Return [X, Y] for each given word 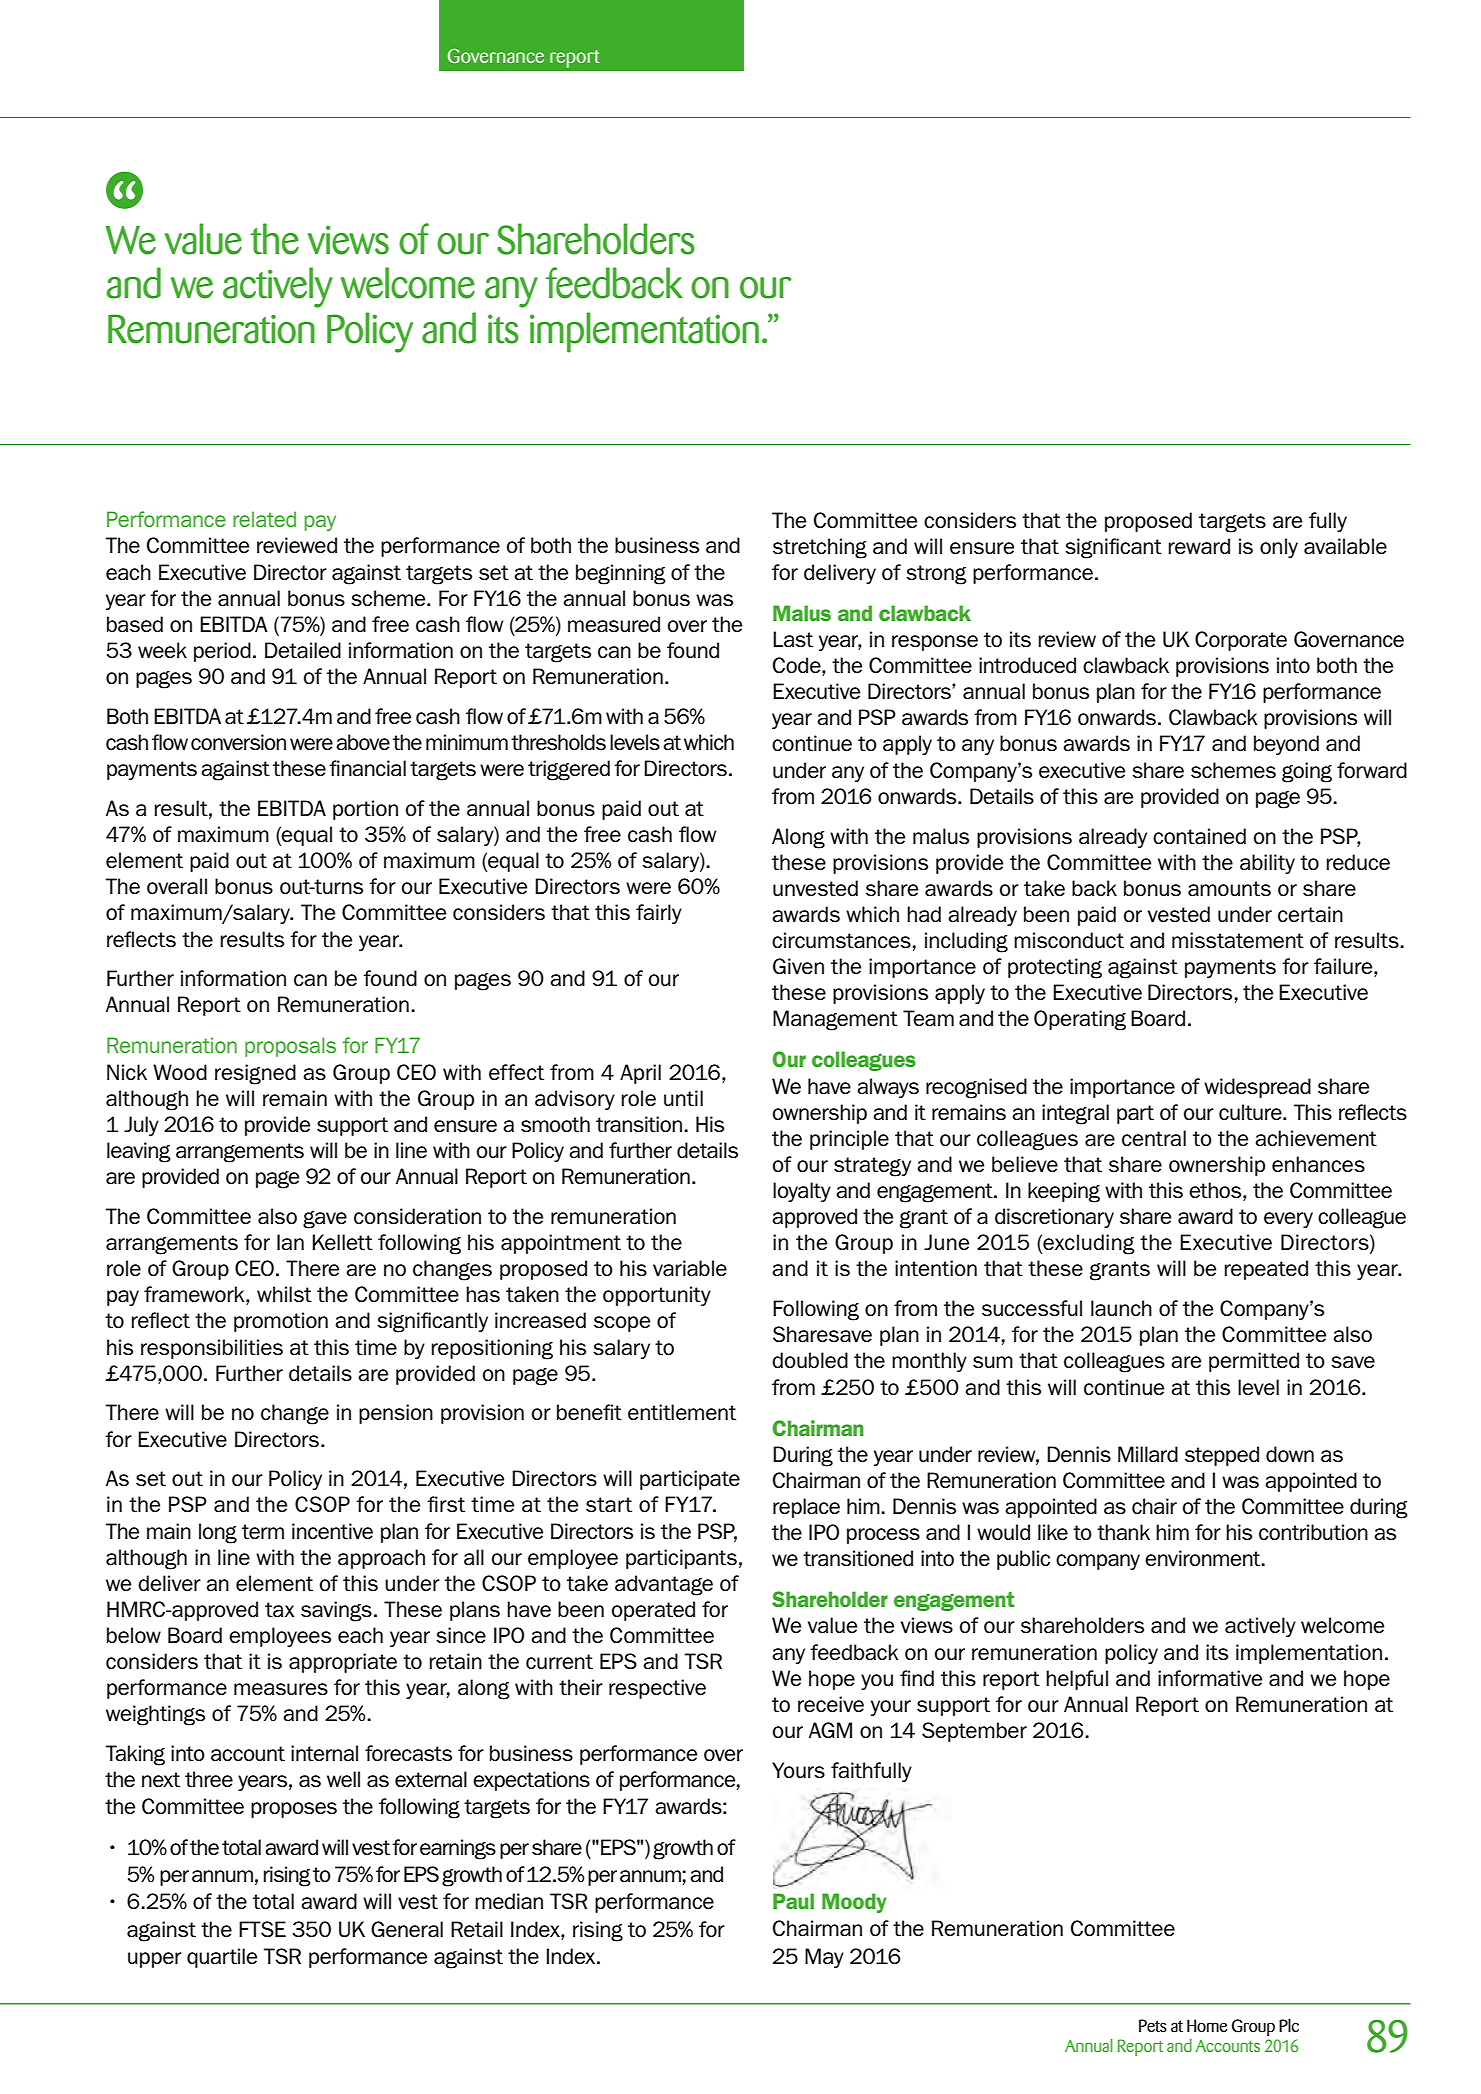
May [824, 1958]
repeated [1266, 1270]
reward [1199, 546]
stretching [820, 548]
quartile [222, 1958]
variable [690, 1268]
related [264, 519]
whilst [284, 1294]
